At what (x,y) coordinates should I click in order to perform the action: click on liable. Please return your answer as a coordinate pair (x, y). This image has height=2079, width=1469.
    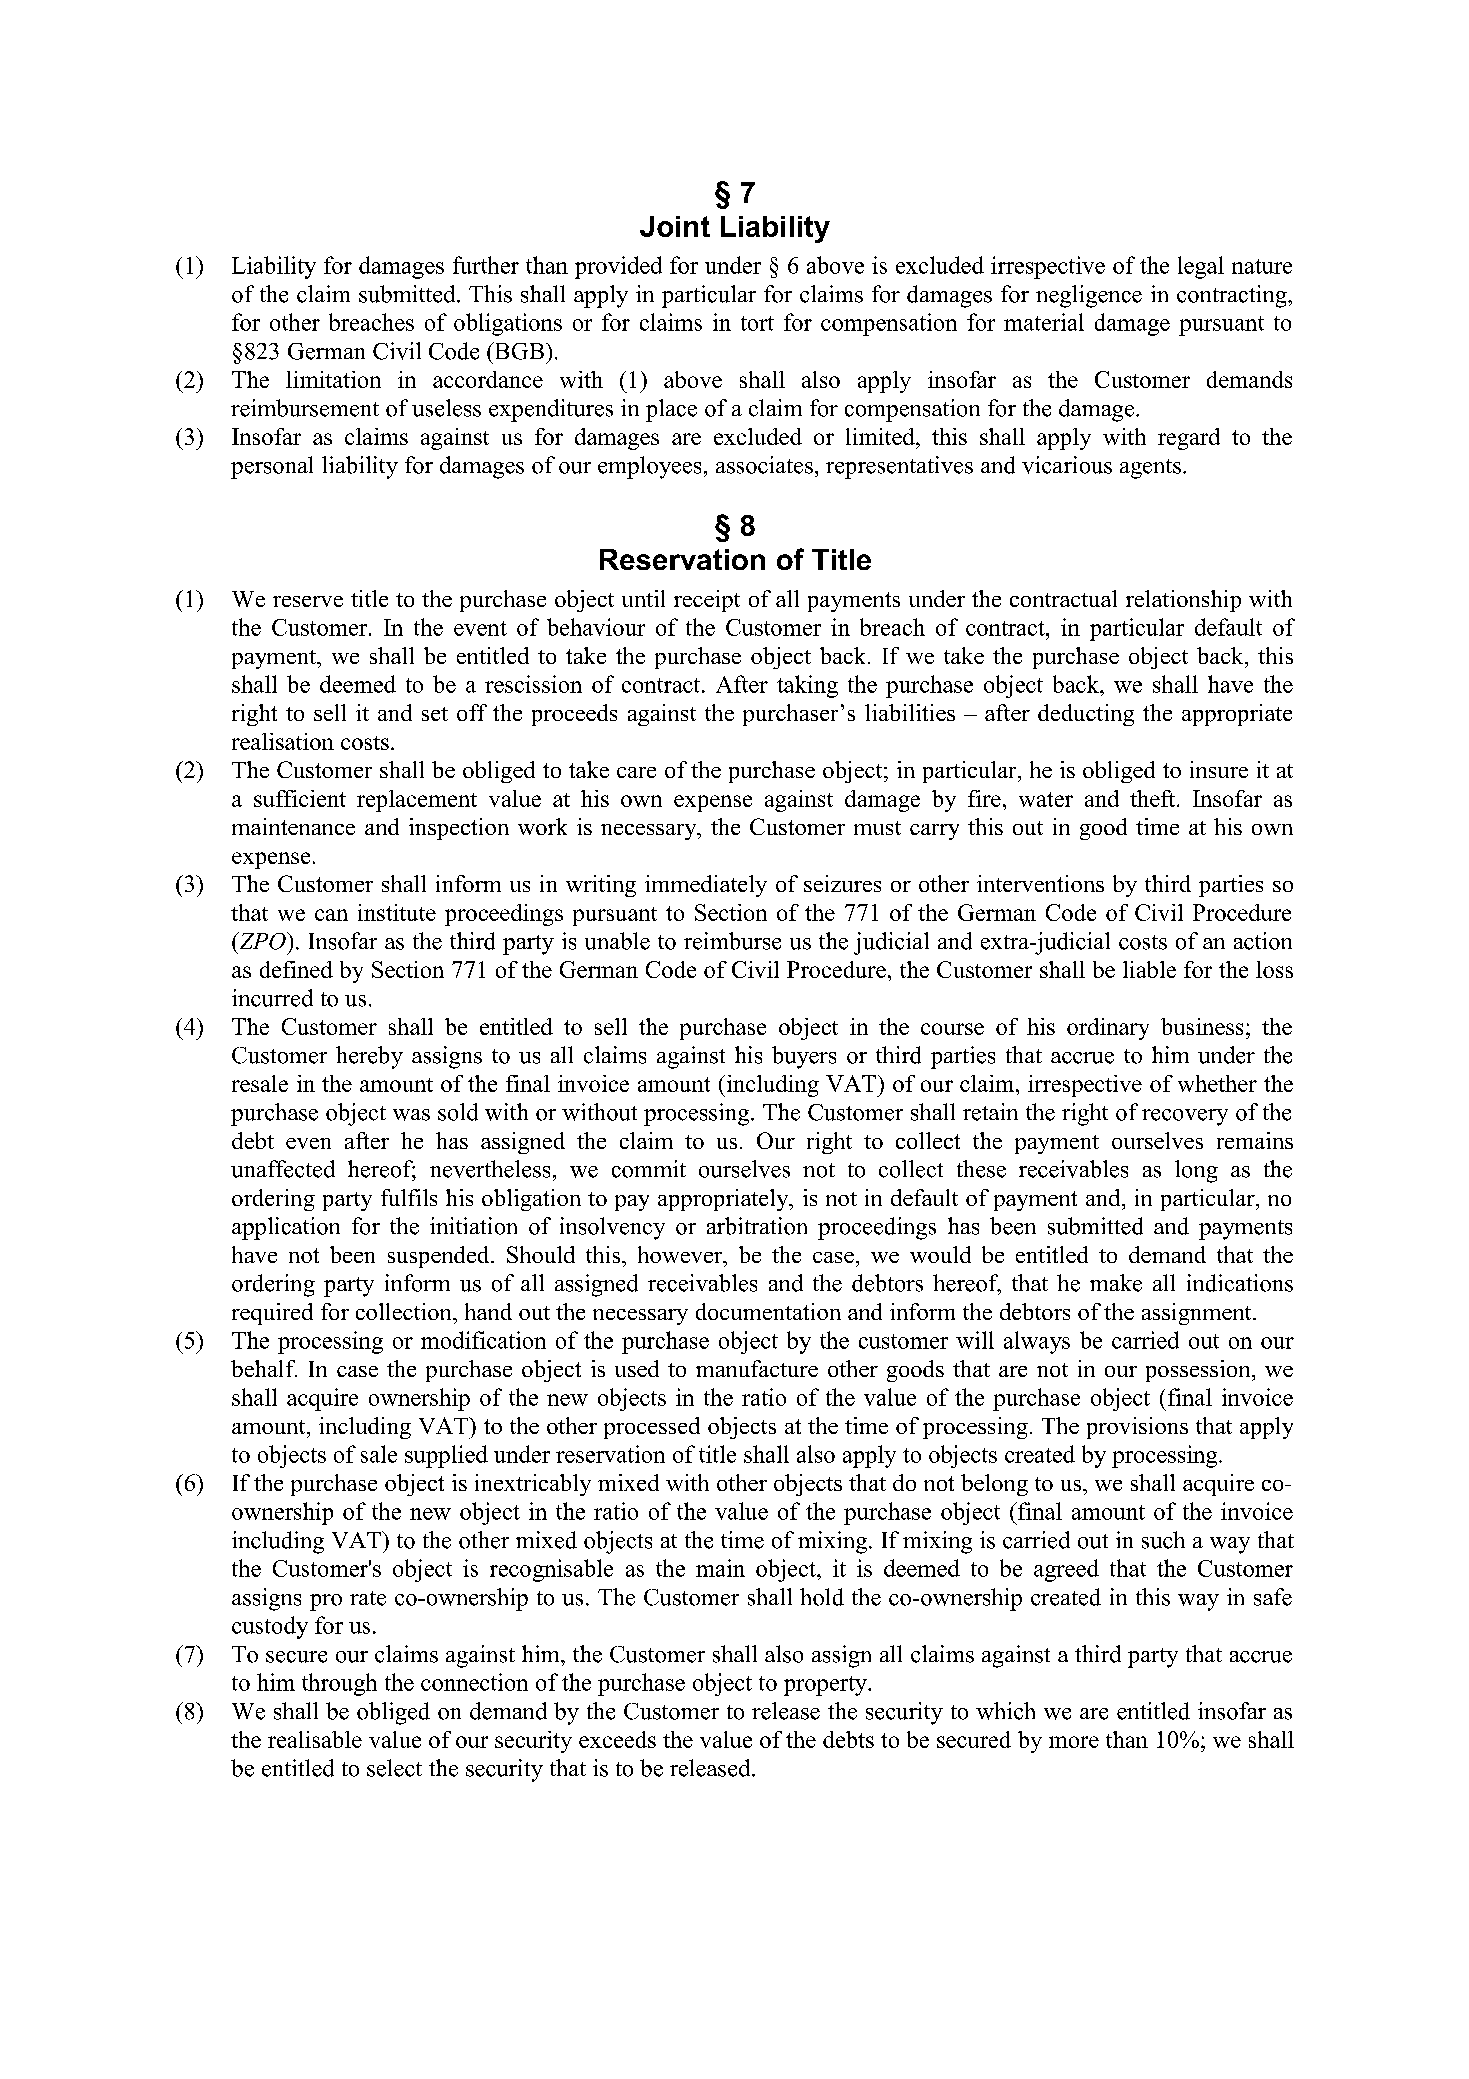
    Looking at the image, I should click on (1149, 969).
